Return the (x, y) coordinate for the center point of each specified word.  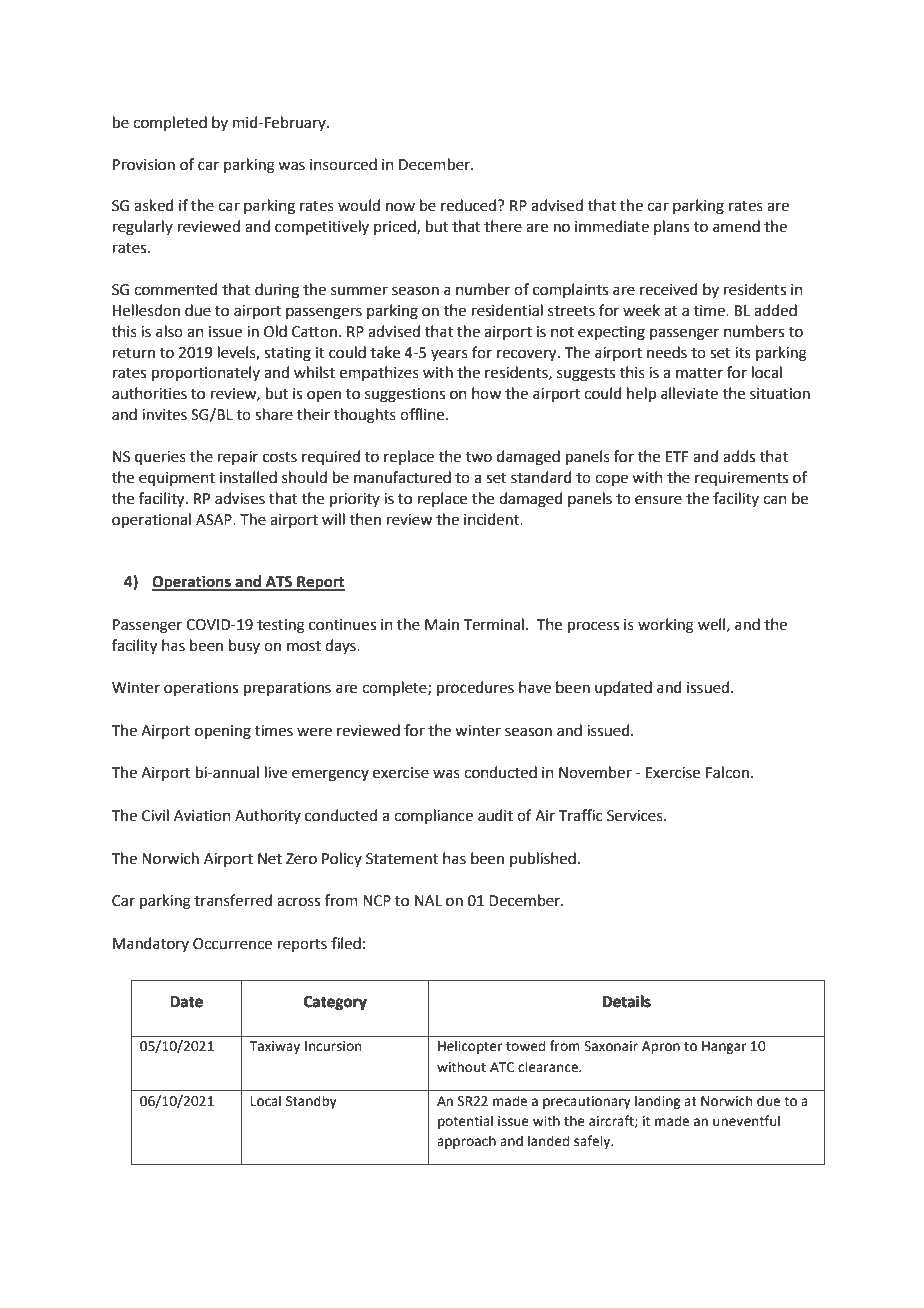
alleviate (689, 393)
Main (442, 625)
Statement (402, 859)
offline (423, 414)
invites (164, 415)
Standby (311, 1102)
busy (244, 646)
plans (671, 227)
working (666, 626)
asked (154, 205)
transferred (233, 900)
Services (636, 816)
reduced (468, 205)
